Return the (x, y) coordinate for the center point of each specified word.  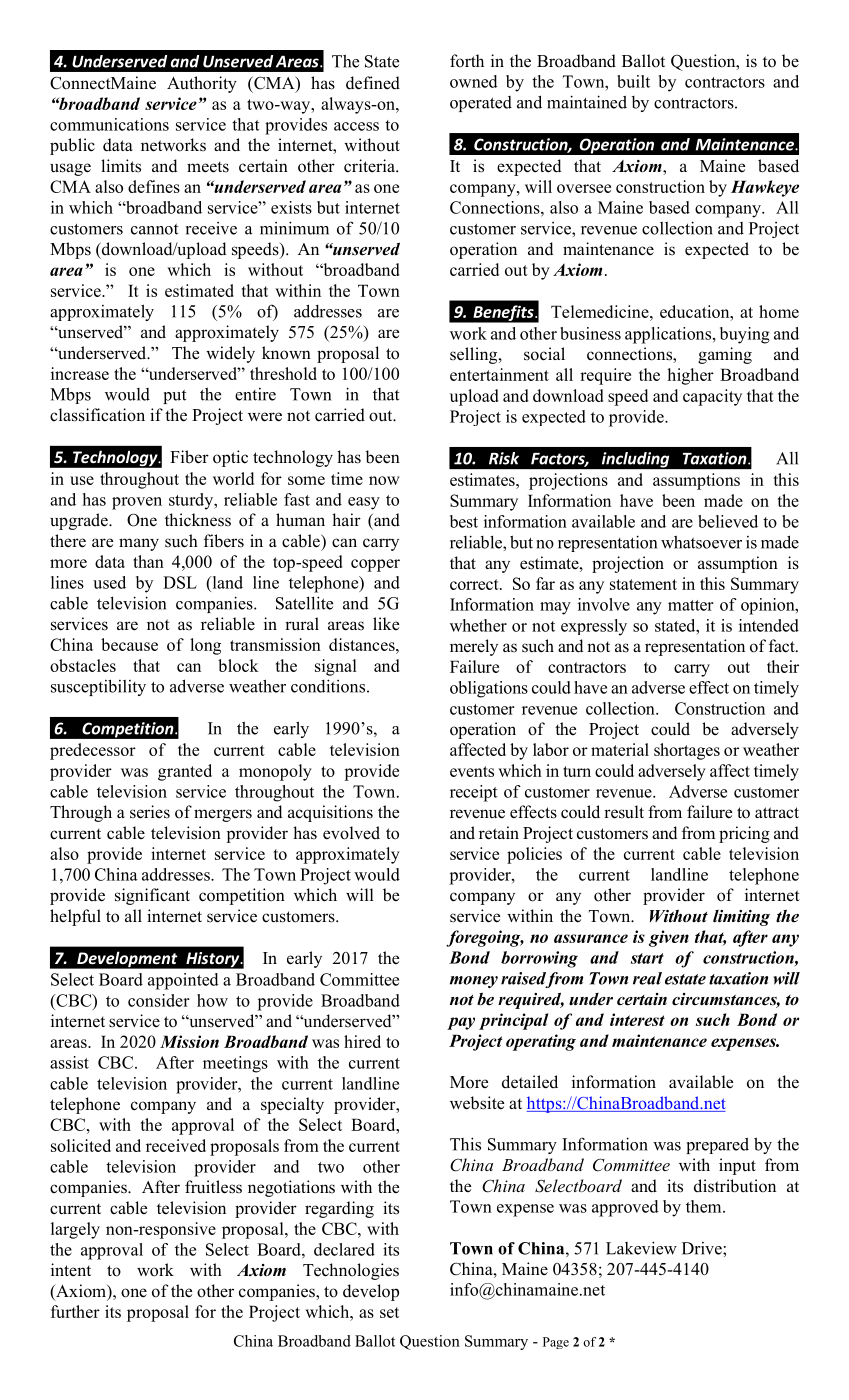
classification (97, 415)
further (75, 1311)
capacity (712, 397)
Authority (202, 84)
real (647, 978)
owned (474, 81)
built (633, 81)
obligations (489, 689)
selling (475, 355)
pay (461, 1023)
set (389, 1312)
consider (159, 1000)
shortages (687, 751)
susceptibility (98, 687)
